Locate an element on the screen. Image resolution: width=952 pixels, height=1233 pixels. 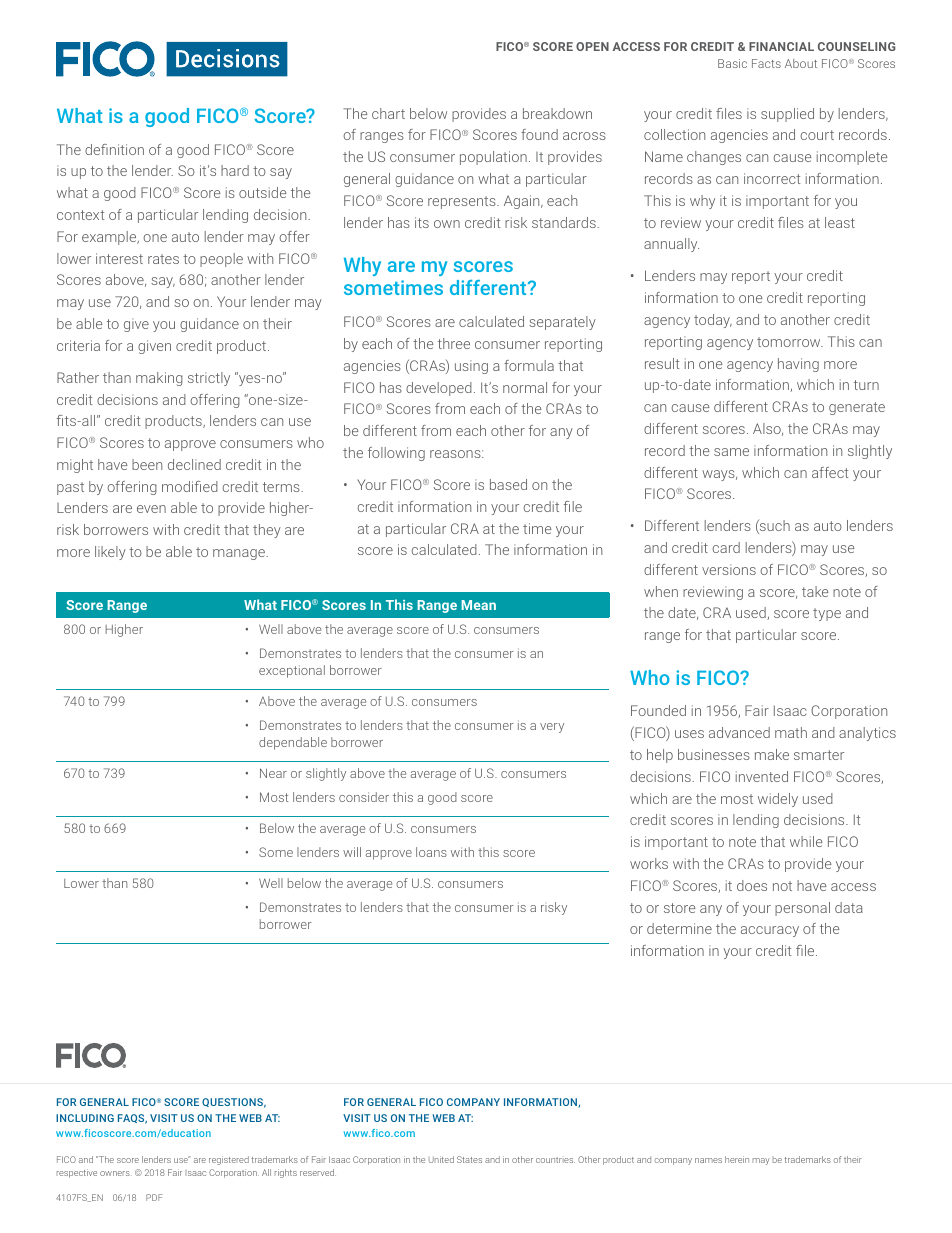
chart is located at coordinates (388, 113).
